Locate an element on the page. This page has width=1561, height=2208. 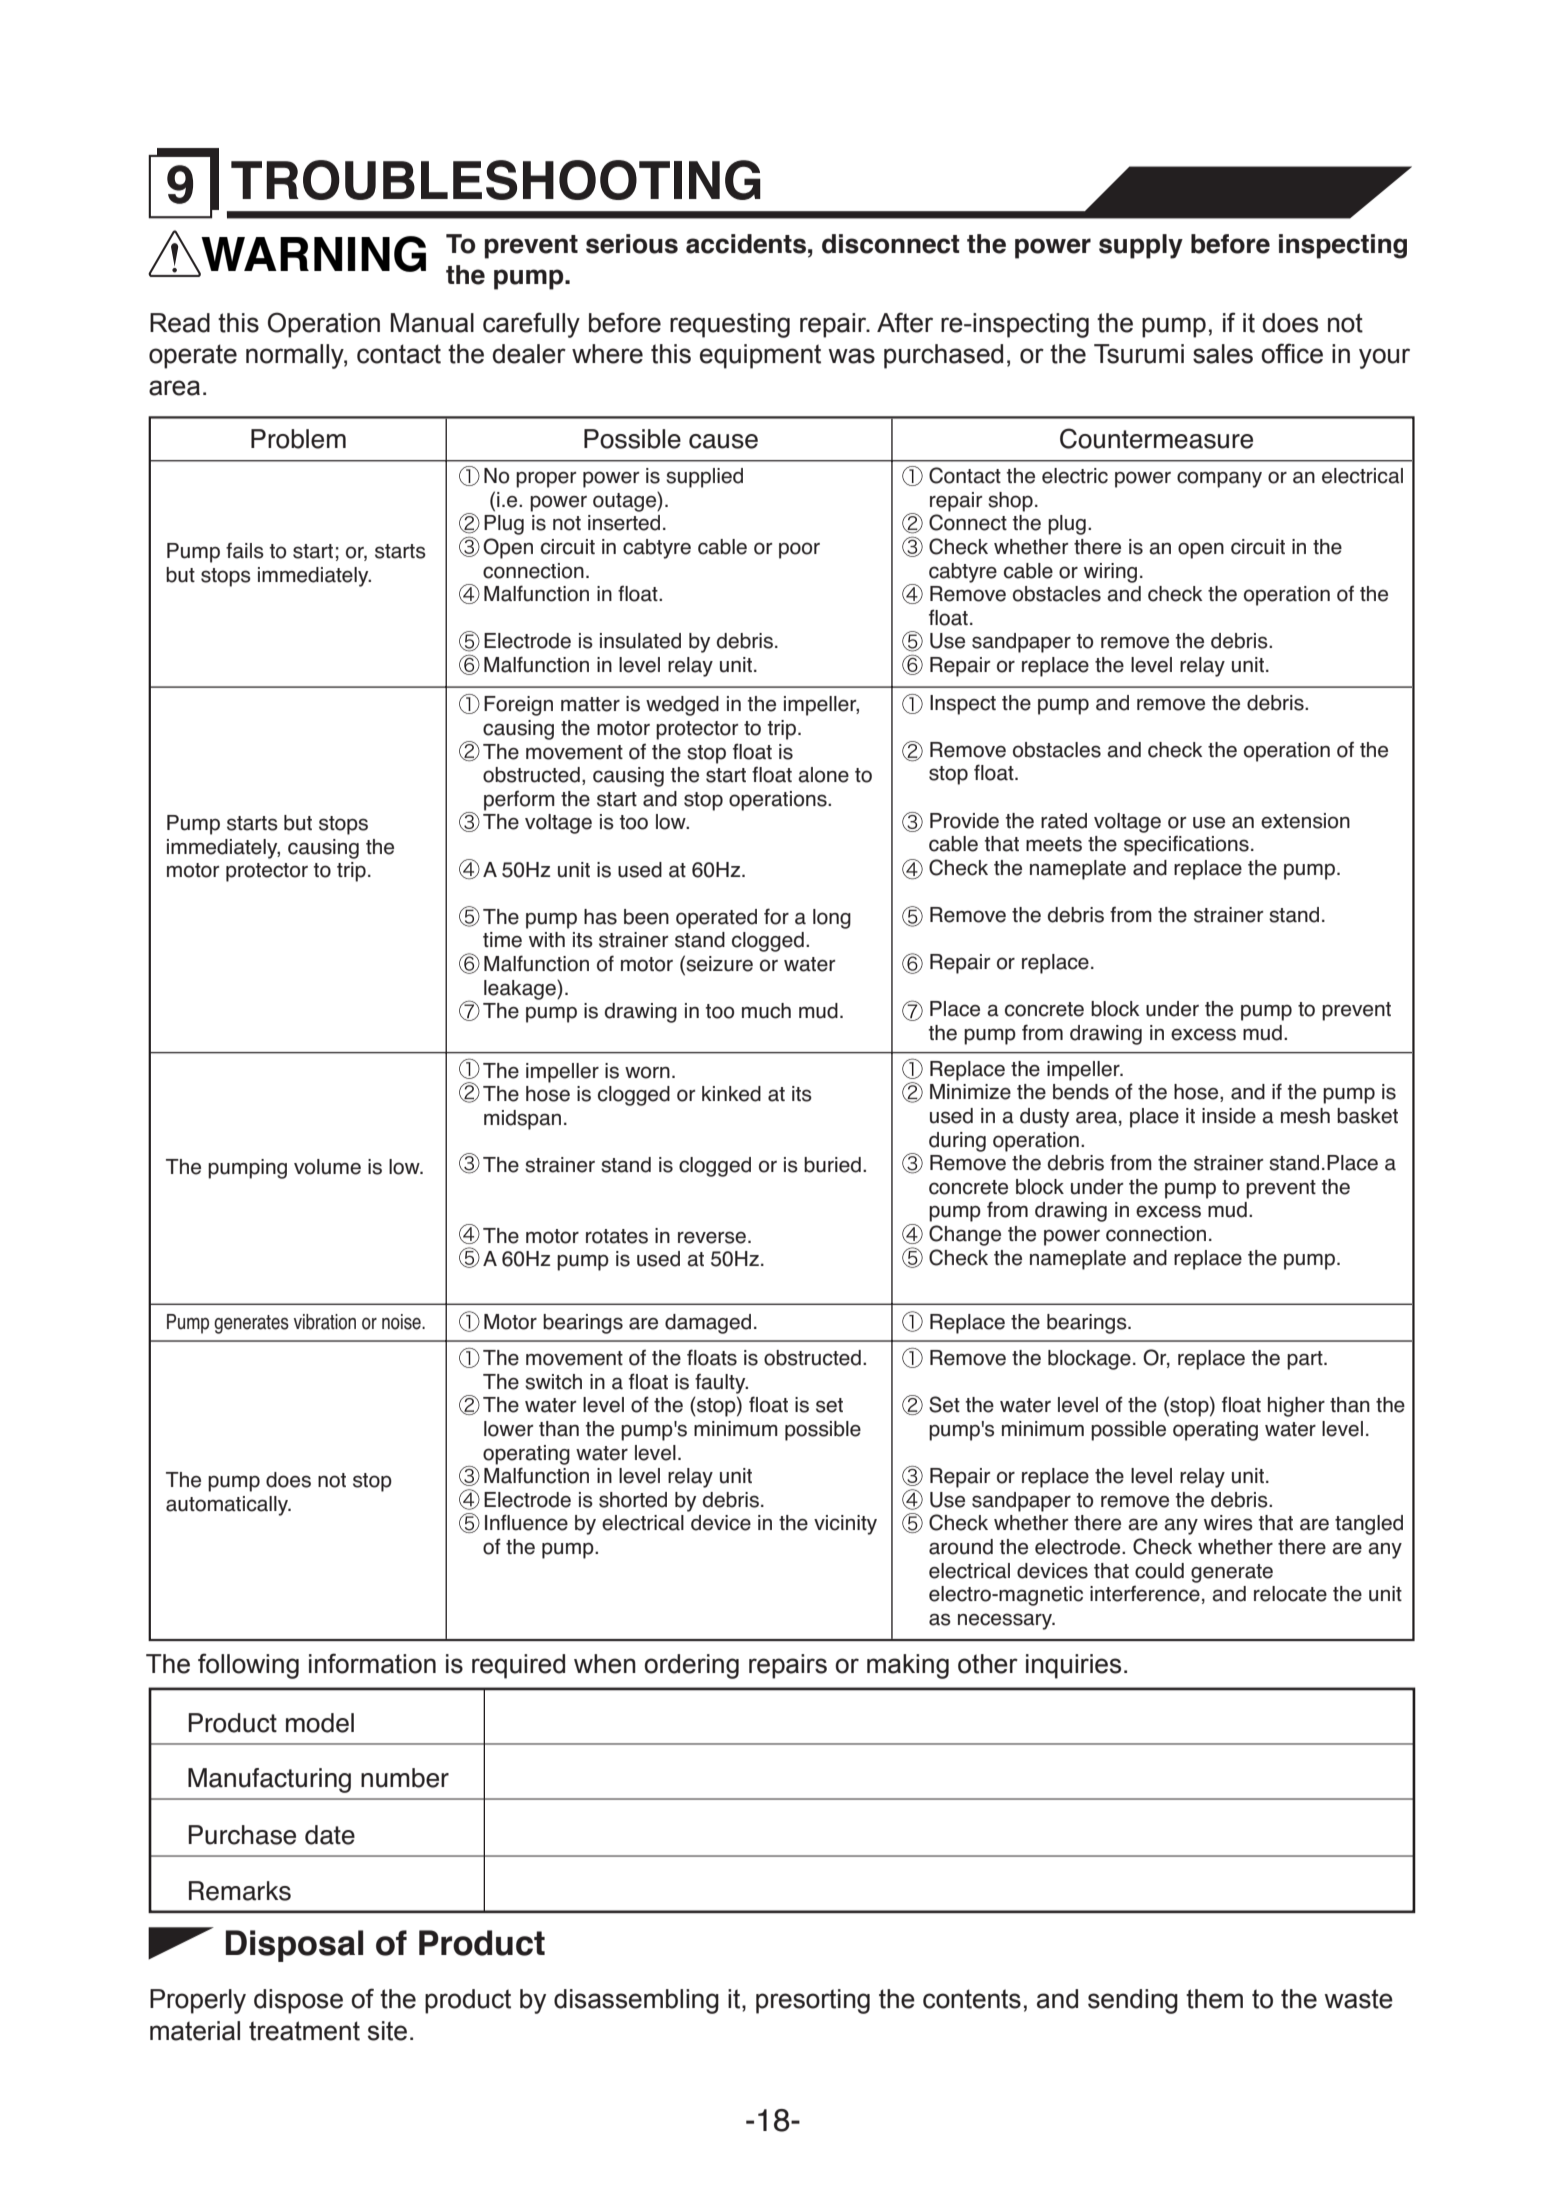
reverse is located at coordinates (712, 1237).
